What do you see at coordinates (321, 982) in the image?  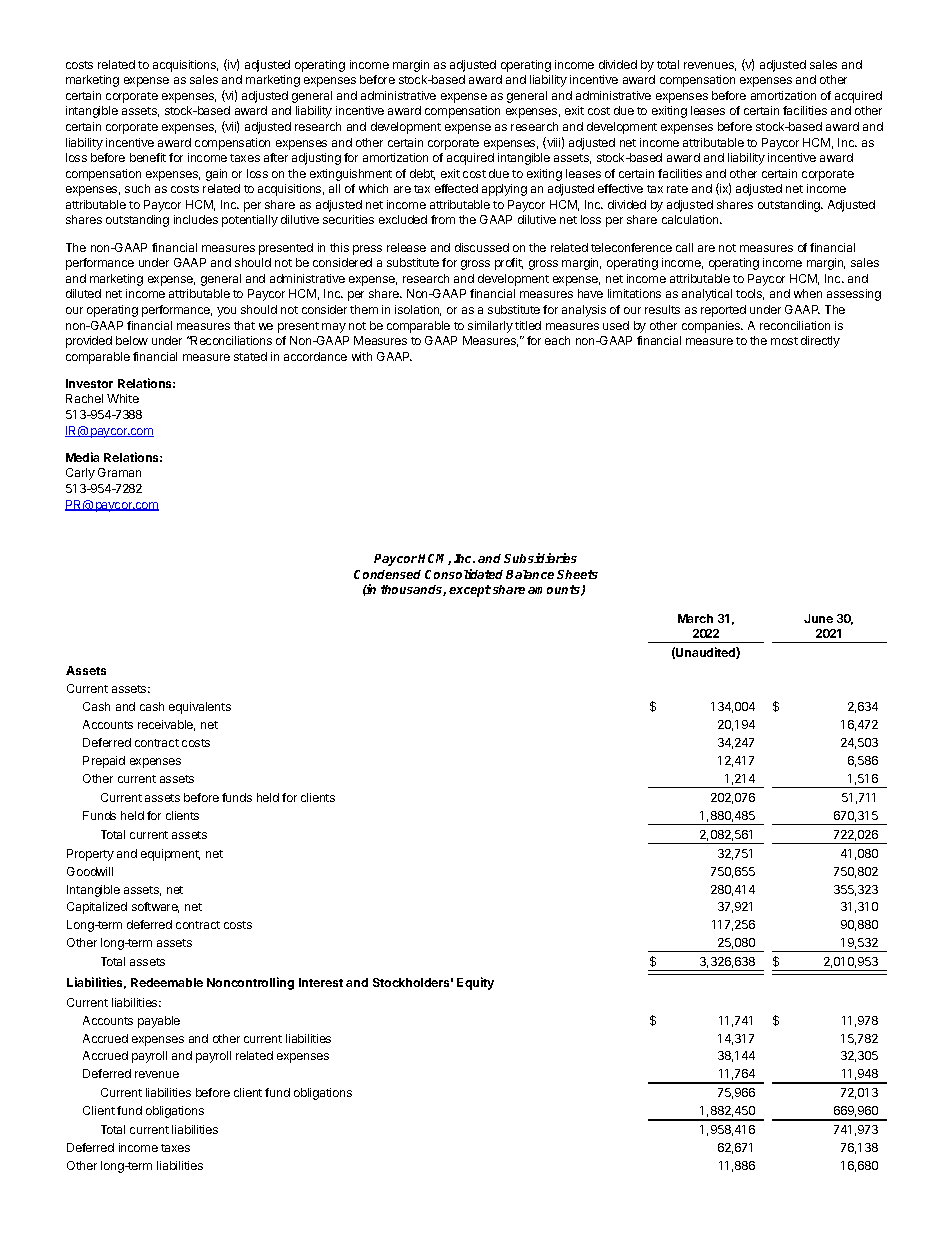 I see `Interest` at bounding box center [321, 982].
